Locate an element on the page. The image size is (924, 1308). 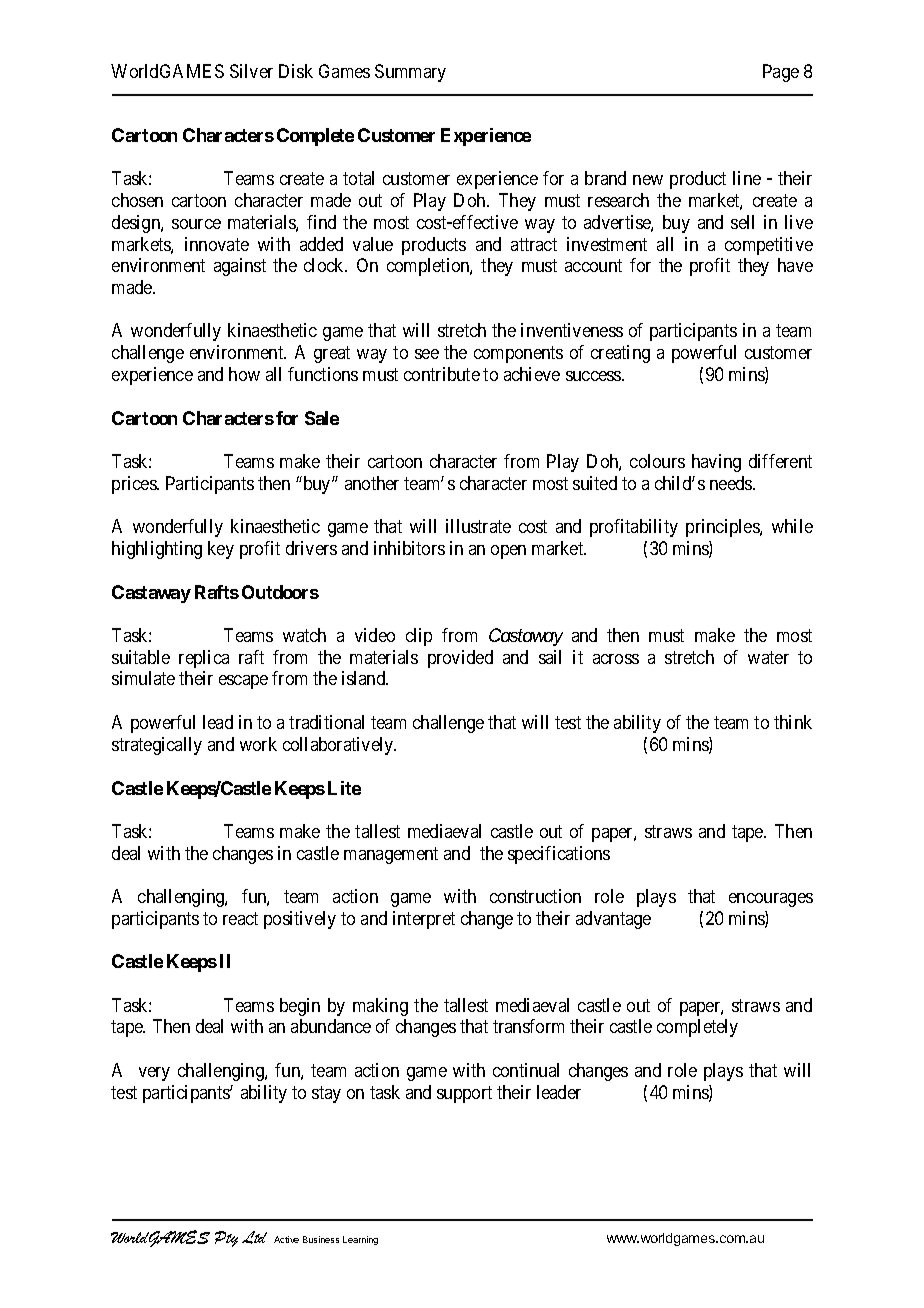
Silver is located at coordinates (251, 71).
